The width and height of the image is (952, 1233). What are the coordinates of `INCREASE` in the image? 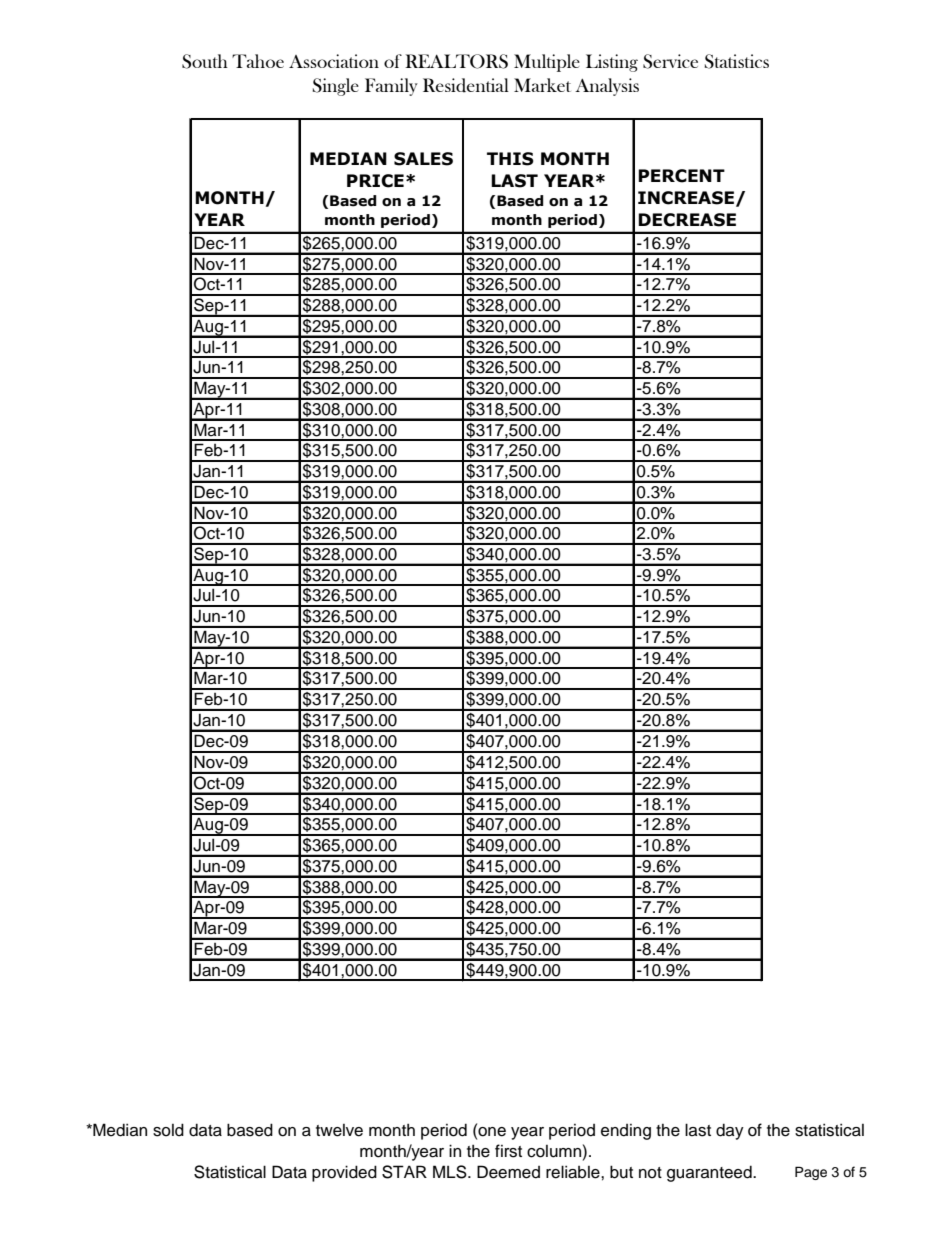 It's located at (687, 198).
